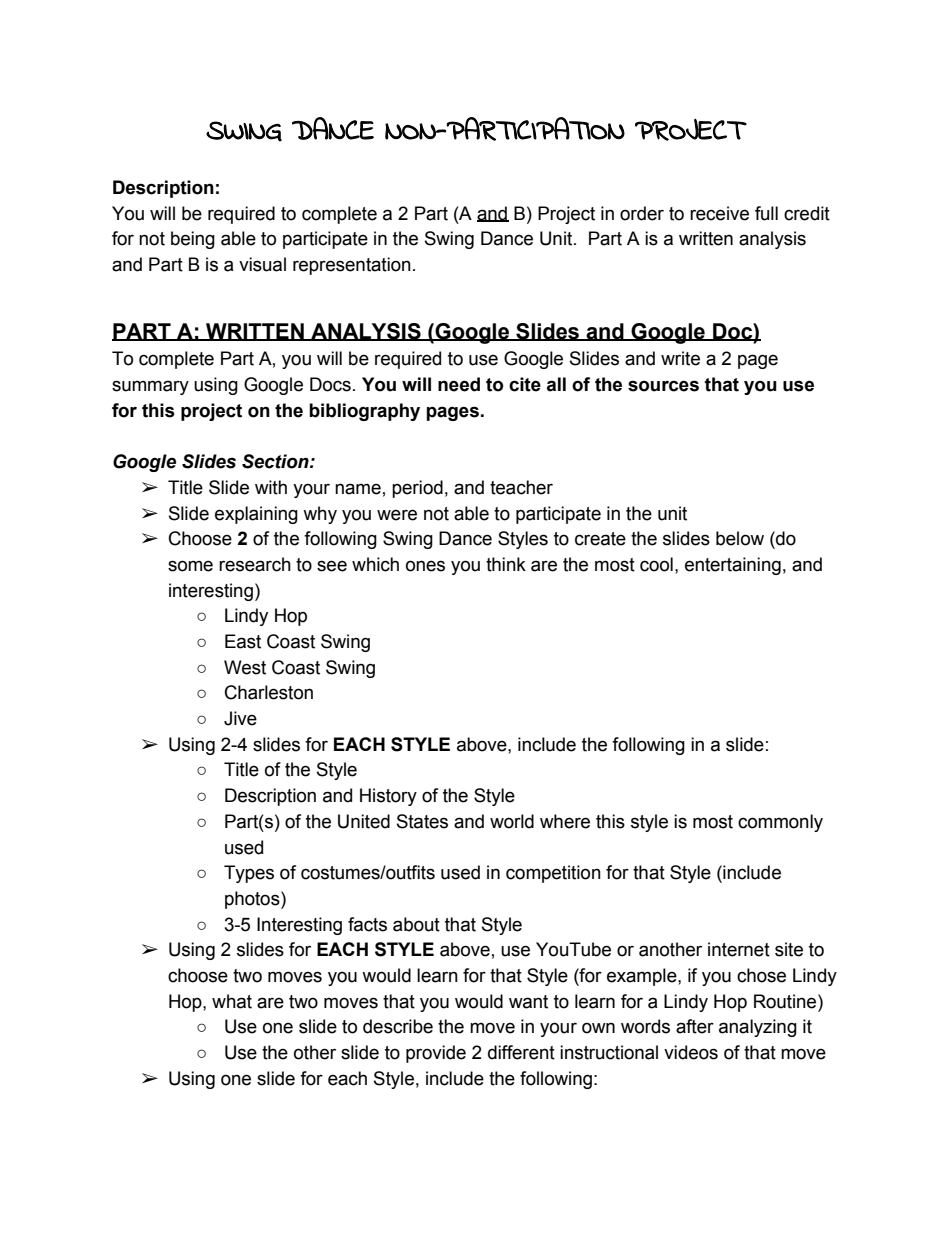 The width and height of the document is (952, 1233). I want to click on commonly, so click(780, 823).
